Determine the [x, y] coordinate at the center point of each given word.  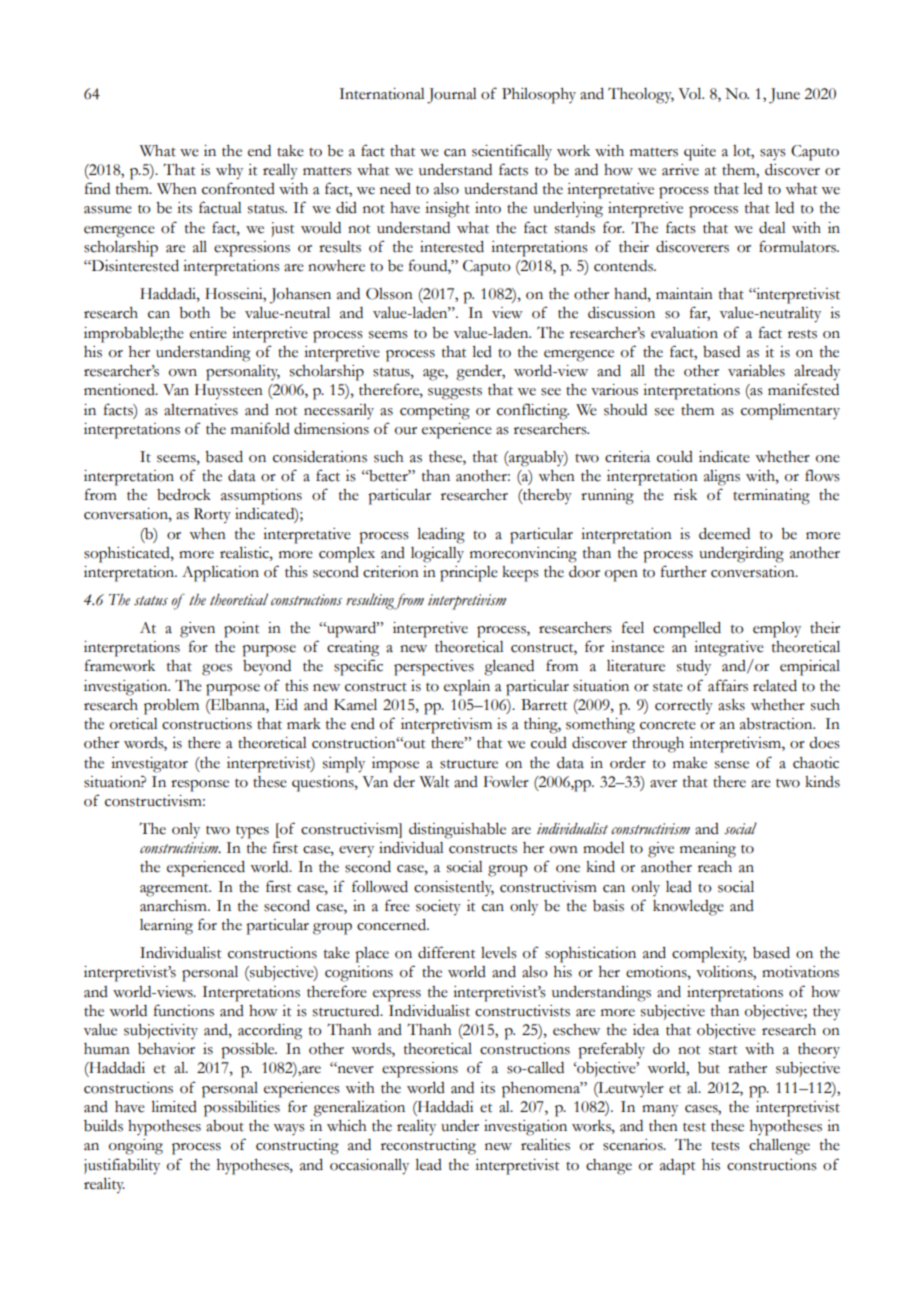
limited [174, 1107]
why [229, 172]
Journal [452, 96]
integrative [729, 649]
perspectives [434, 668]
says [773, 154]
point [241, 630]
